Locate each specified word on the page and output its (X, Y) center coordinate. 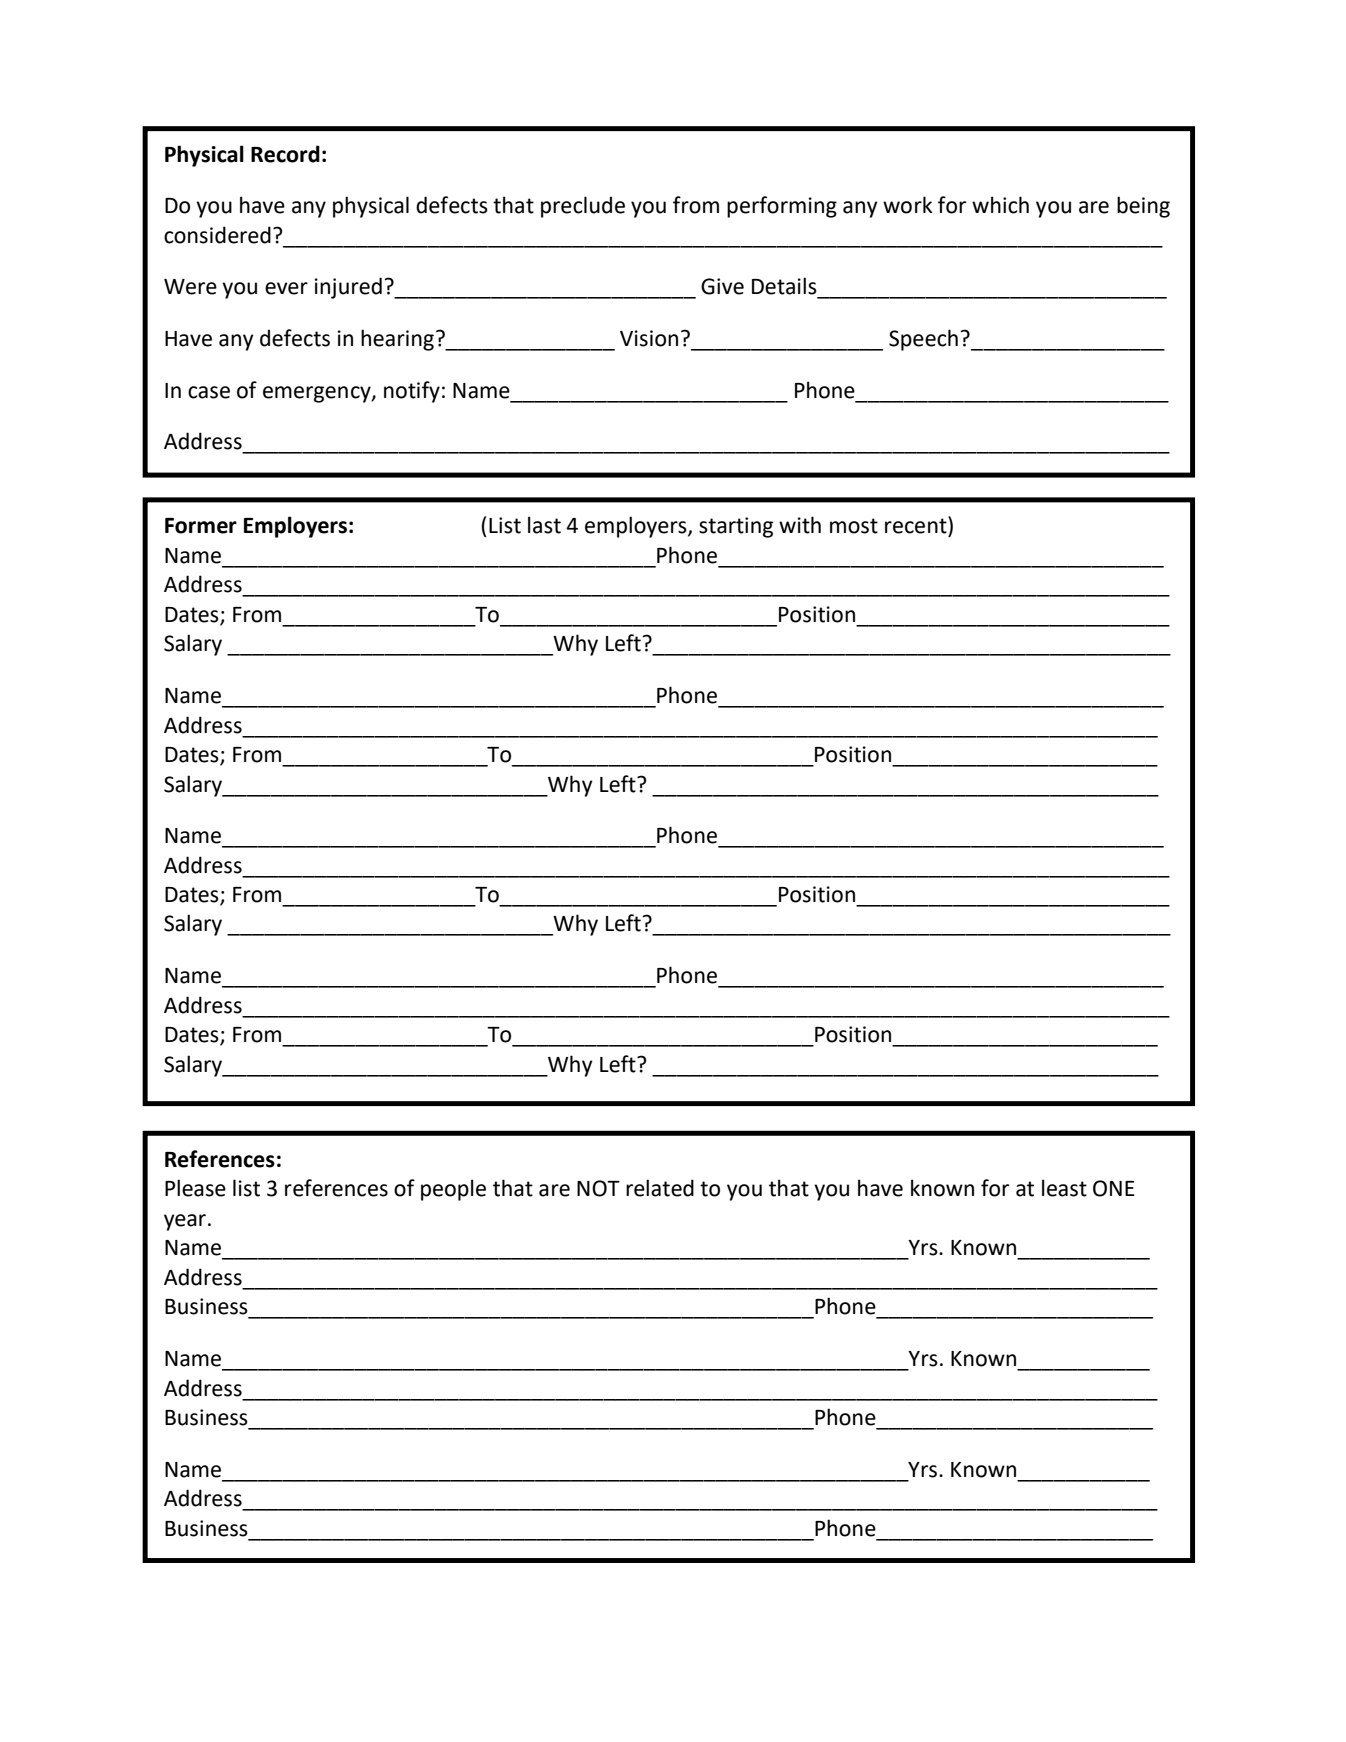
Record (285, 154)
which (1000, 205)
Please (195, 1188)
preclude (583, 207)
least (1064, 1188)
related (660, 1188)
